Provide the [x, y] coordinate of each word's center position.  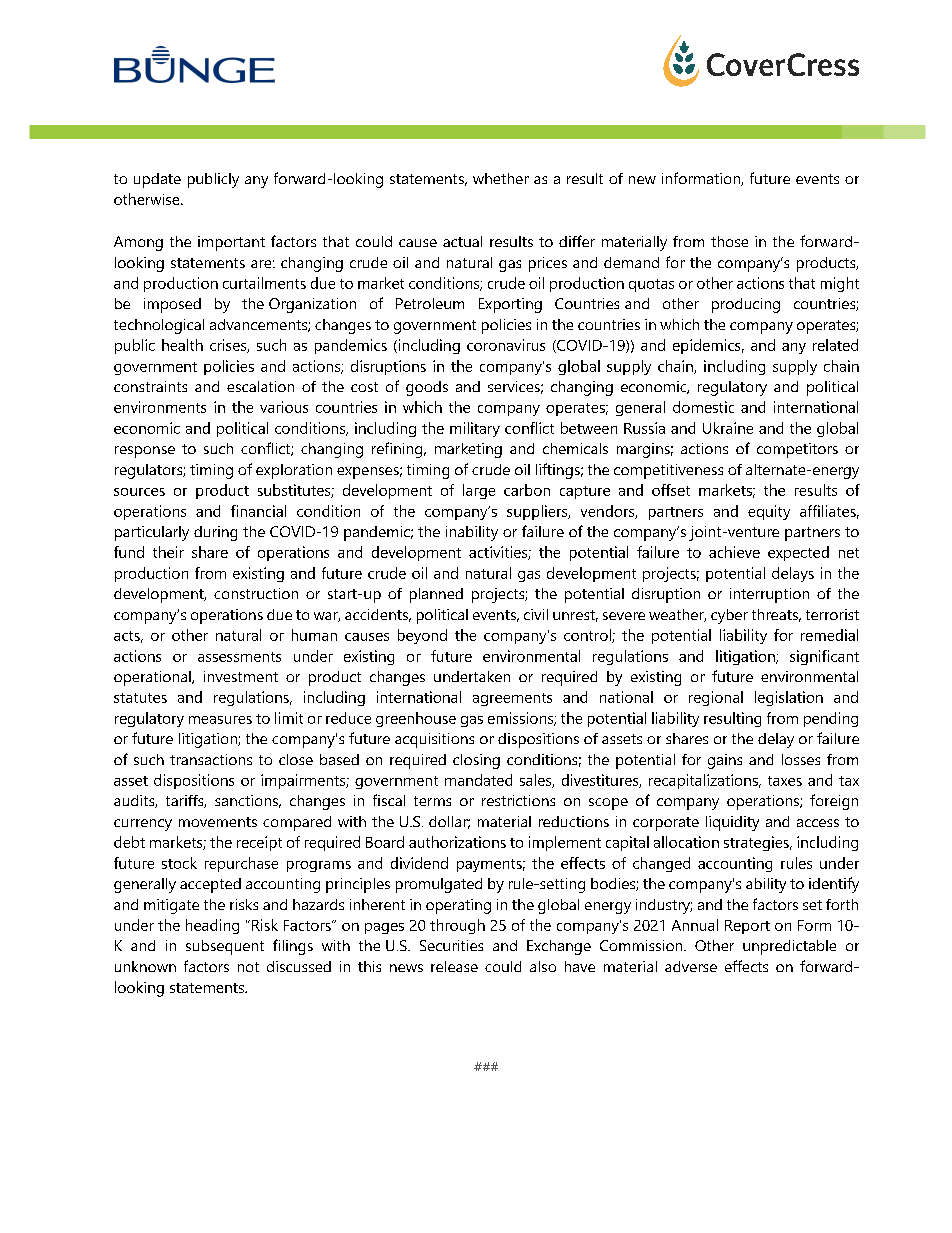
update [157, 180]
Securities [451, 945]
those [729, 241]
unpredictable [789, 947]
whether [501, 178]
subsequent [225, 947]
